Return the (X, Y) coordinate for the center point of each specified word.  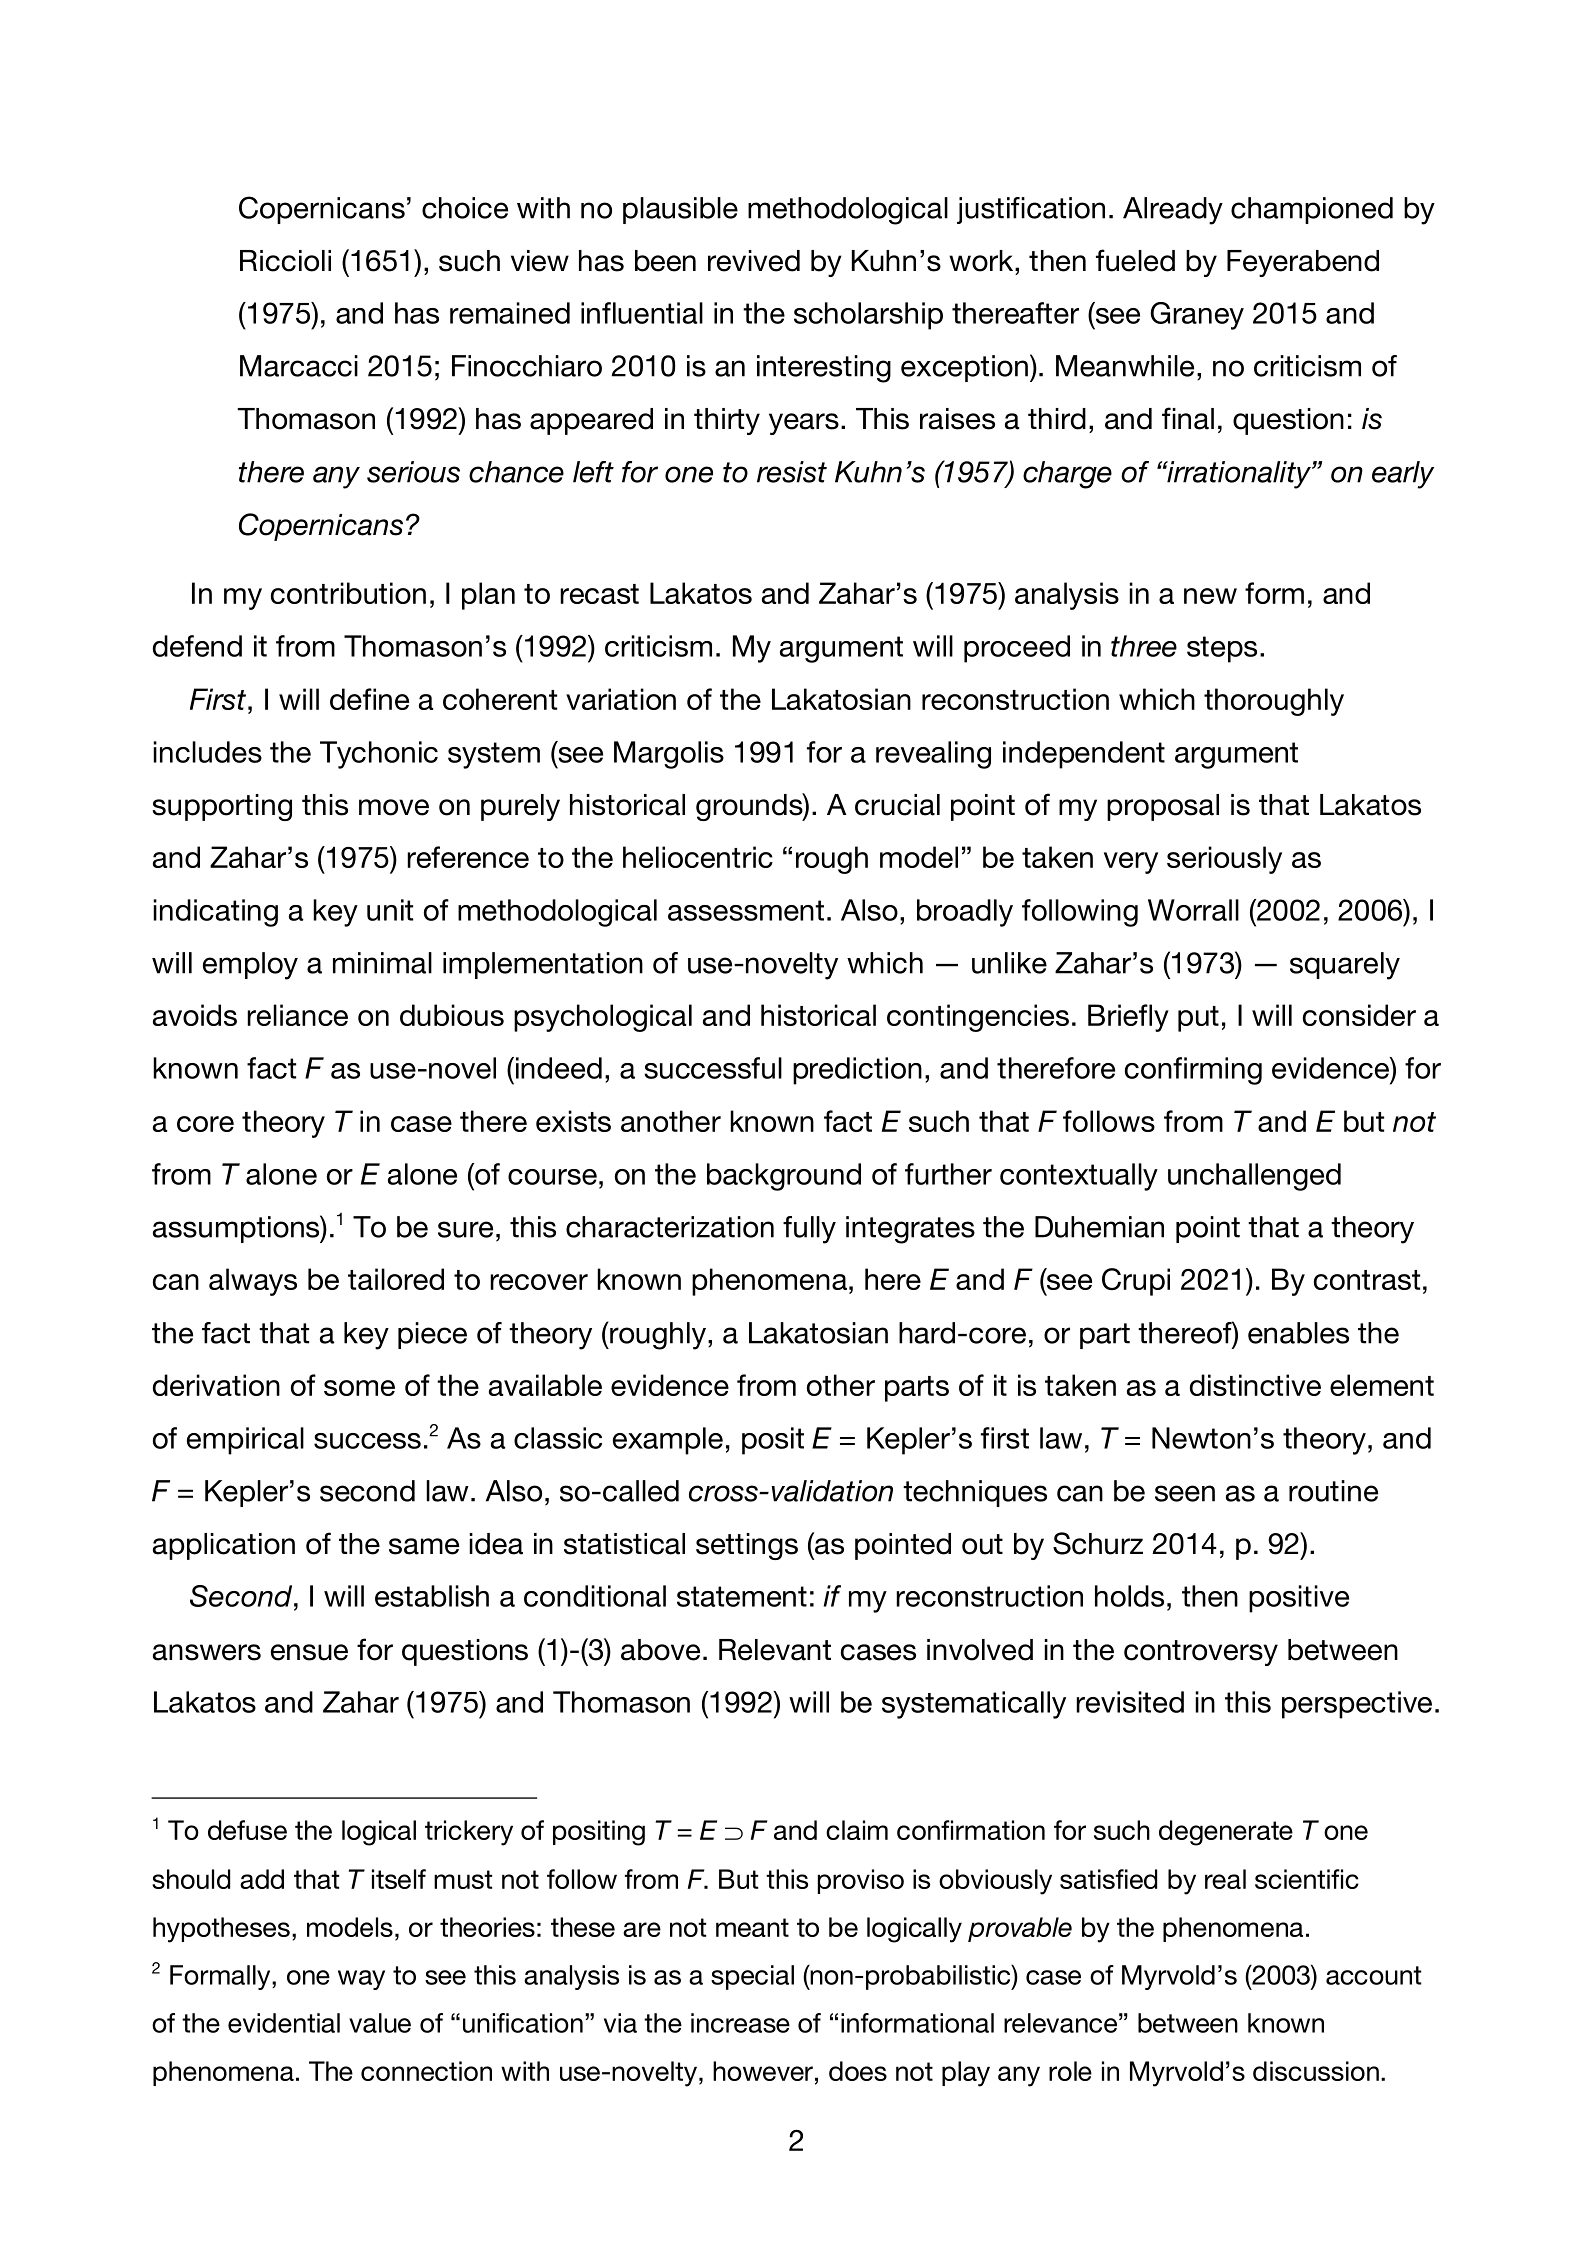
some (359, 1388)
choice (465, 208)
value (380, 2023)
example (668, 1441)
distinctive (1255, 1385)
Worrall (1193, 910)
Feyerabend (1303, 263)
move (394, 807)
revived (754, 261)
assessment (746, 910)
